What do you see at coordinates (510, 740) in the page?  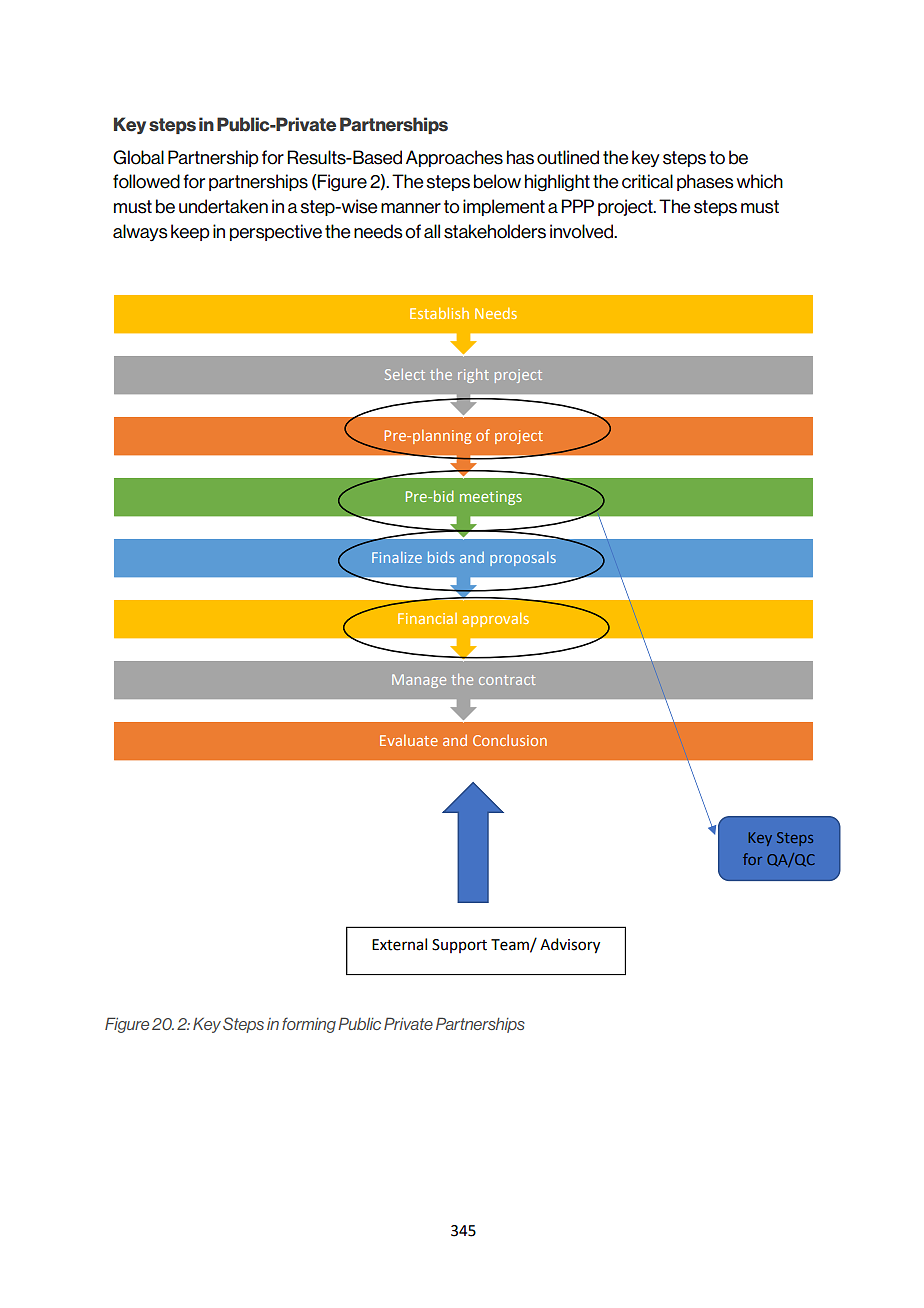 I see `Conclusion` at bounding box center [510, 740].
